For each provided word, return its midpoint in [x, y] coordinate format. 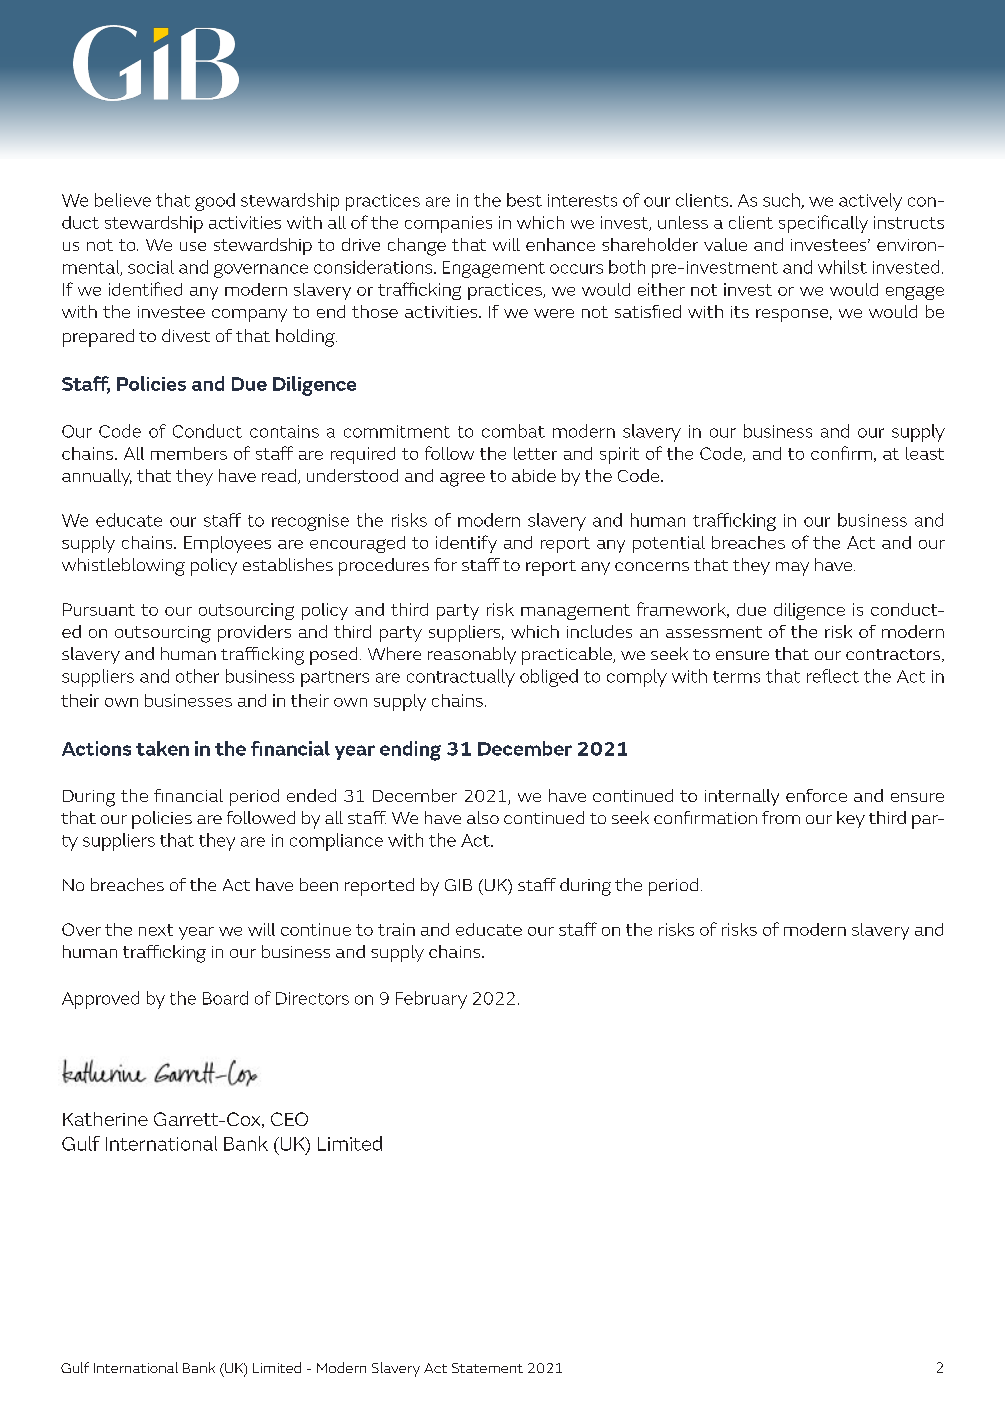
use [193, 246]
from [781, 817]
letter [535, 453]
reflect [833, 676]
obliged [549, 678]
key [851, 819]
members [189, 453]
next [156, 930]
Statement [487, 1368]
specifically [823, 224]
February [431, 1000]
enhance [560, 244]
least [925, 453]
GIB [458, 885]
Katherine [105, 1119]
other [197, 676]
